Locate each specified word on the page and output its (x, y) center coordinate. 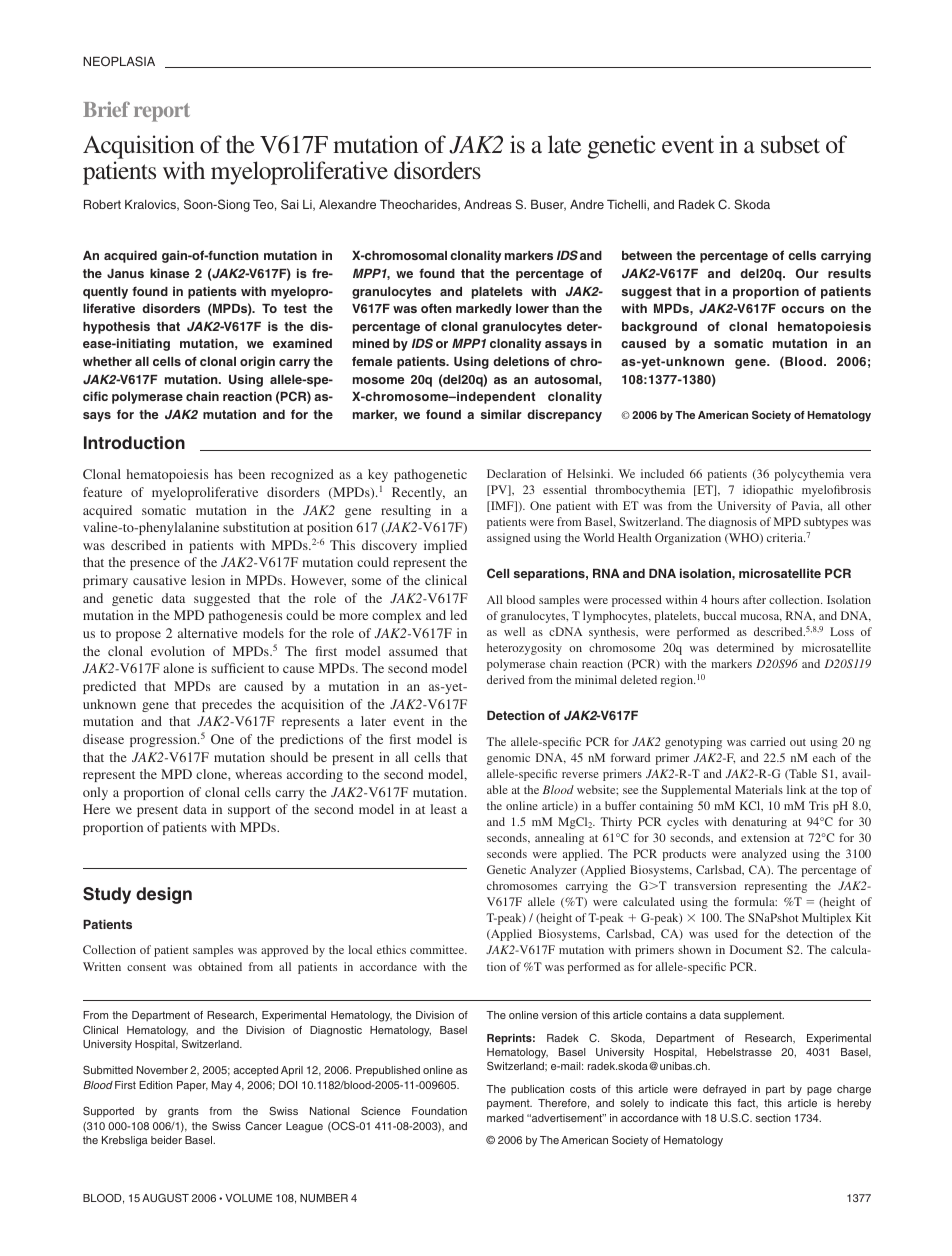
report (162, 112)
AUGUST (165, 1197)
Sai (290, 204)
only (95, 793)
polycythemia (809, 475)
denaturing (759, 823)
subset (790, 144)
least (443, 809)
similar (501, 414)
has (223, 474)
